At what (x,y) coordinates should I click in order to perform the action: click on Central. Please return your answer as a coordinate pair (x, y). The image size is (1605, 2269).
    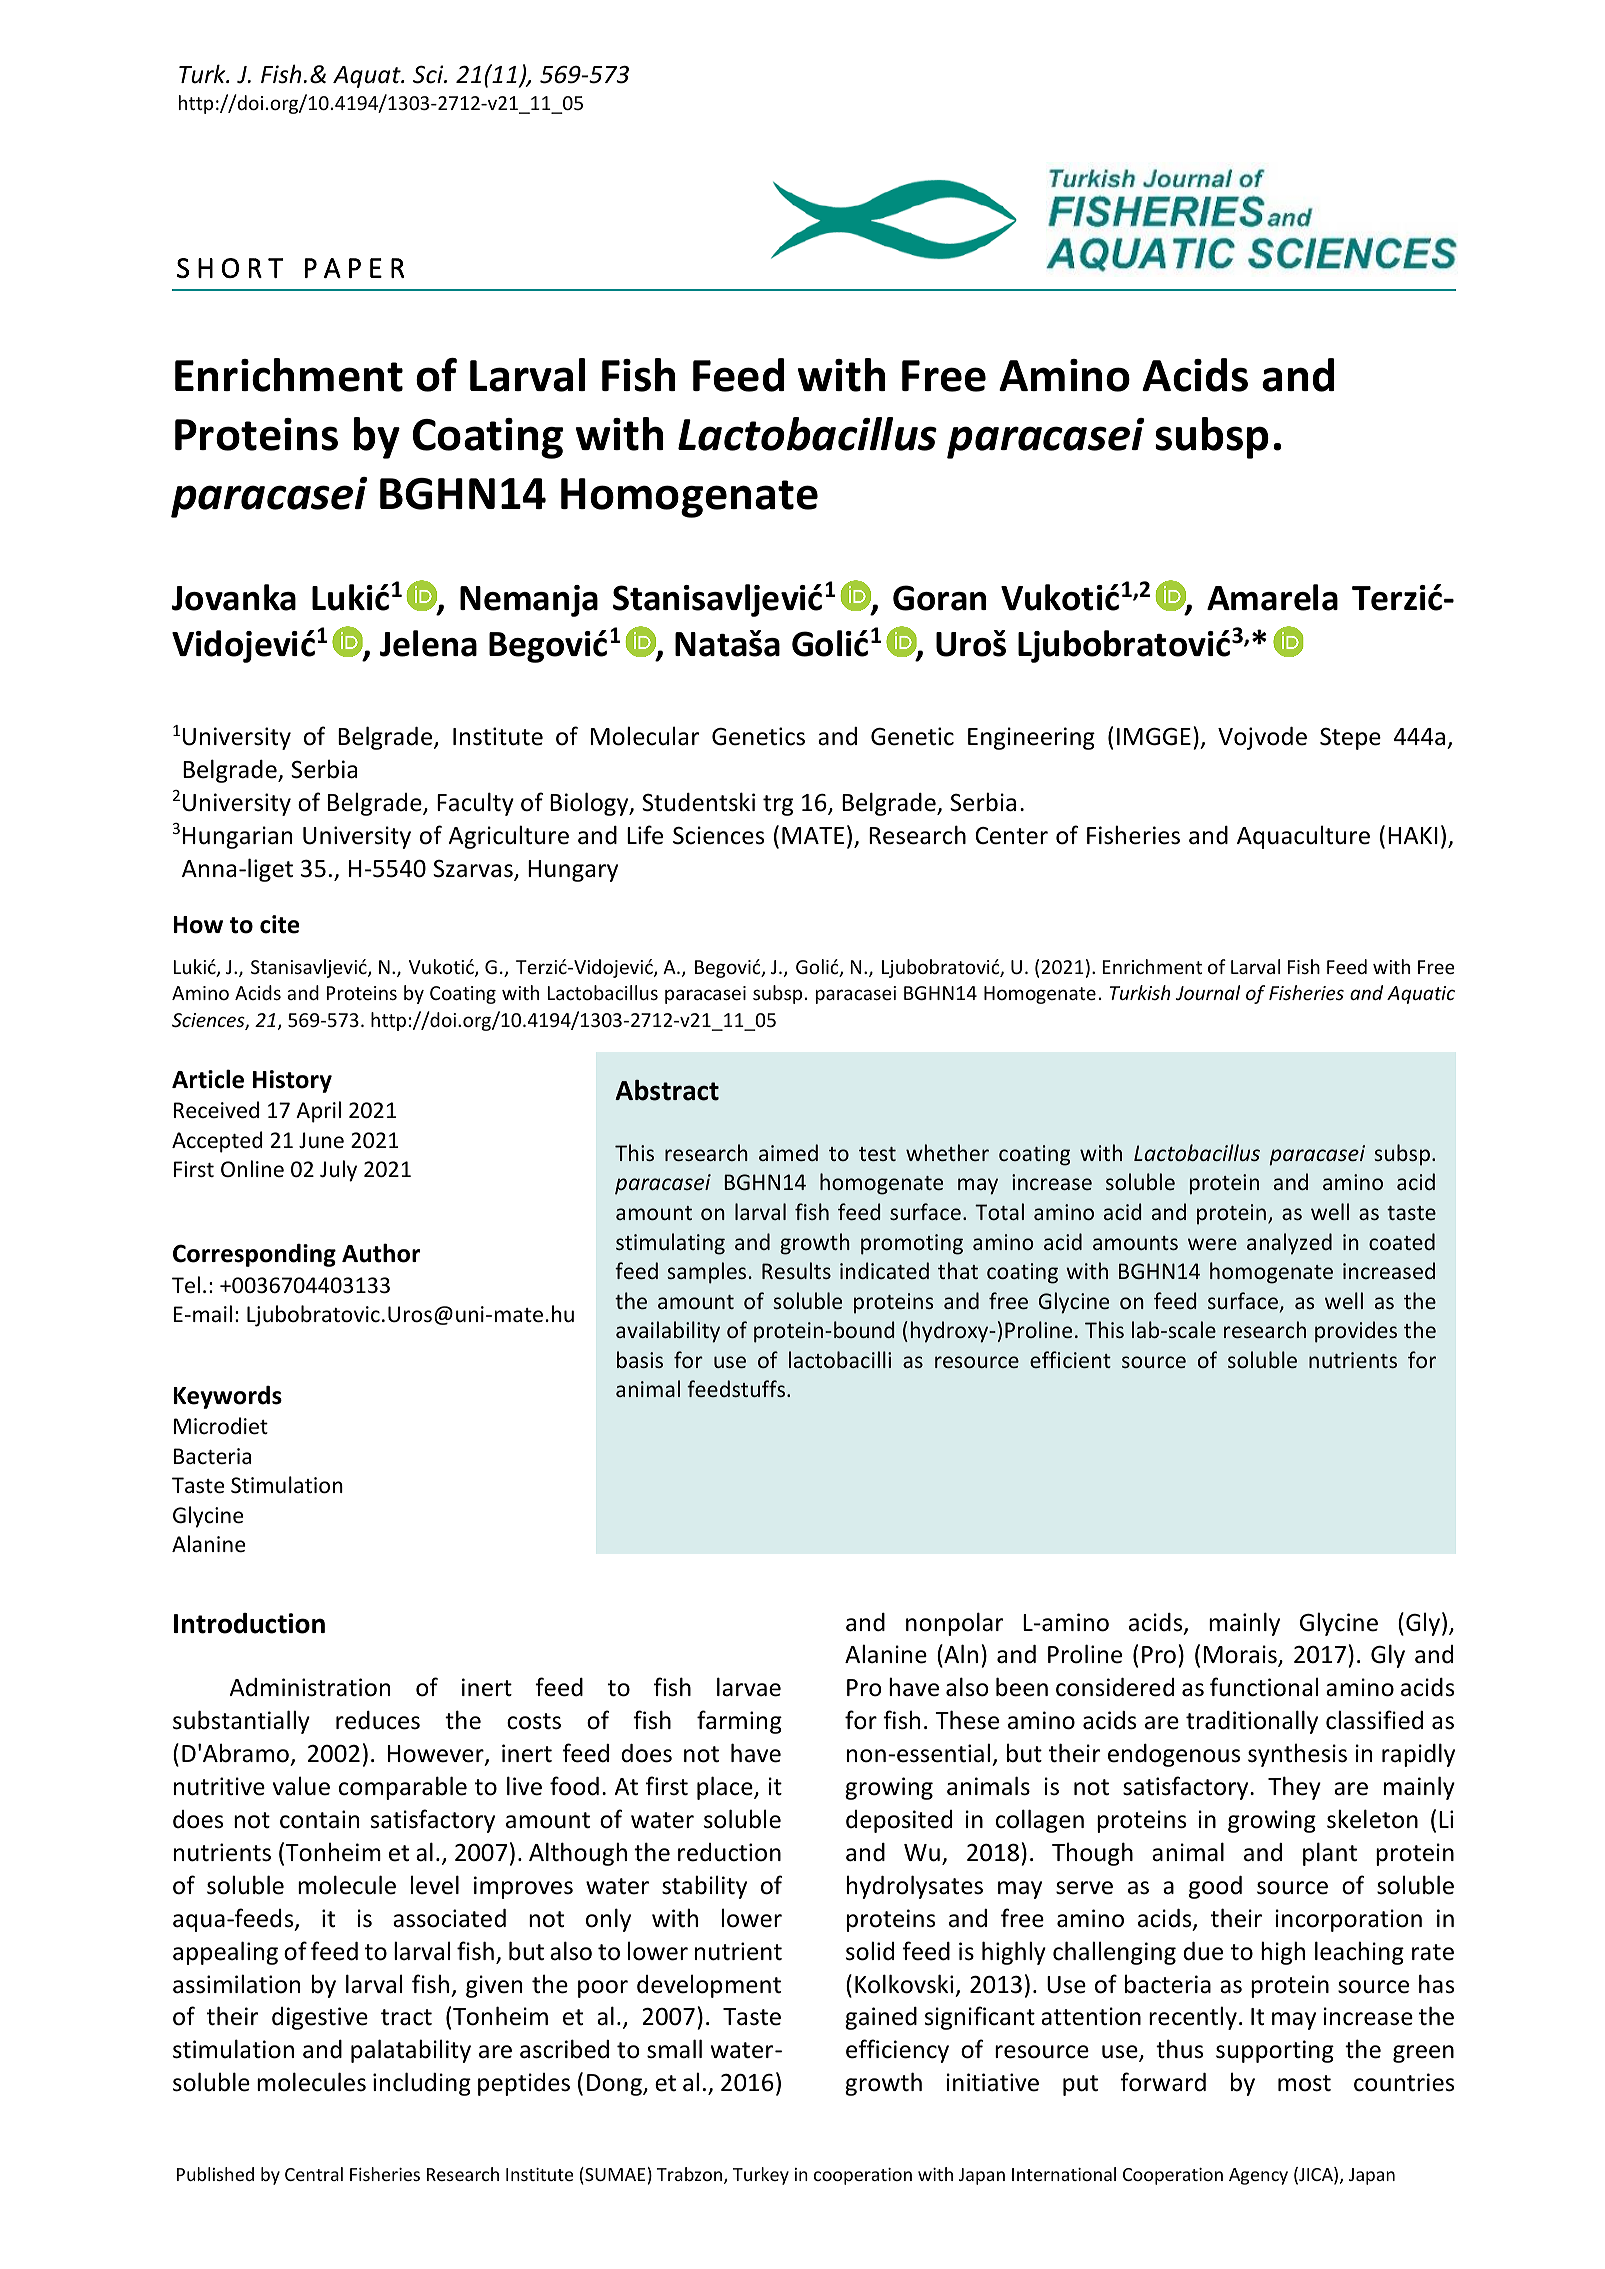
    Looking at the image, I should click on (314, 2174).
